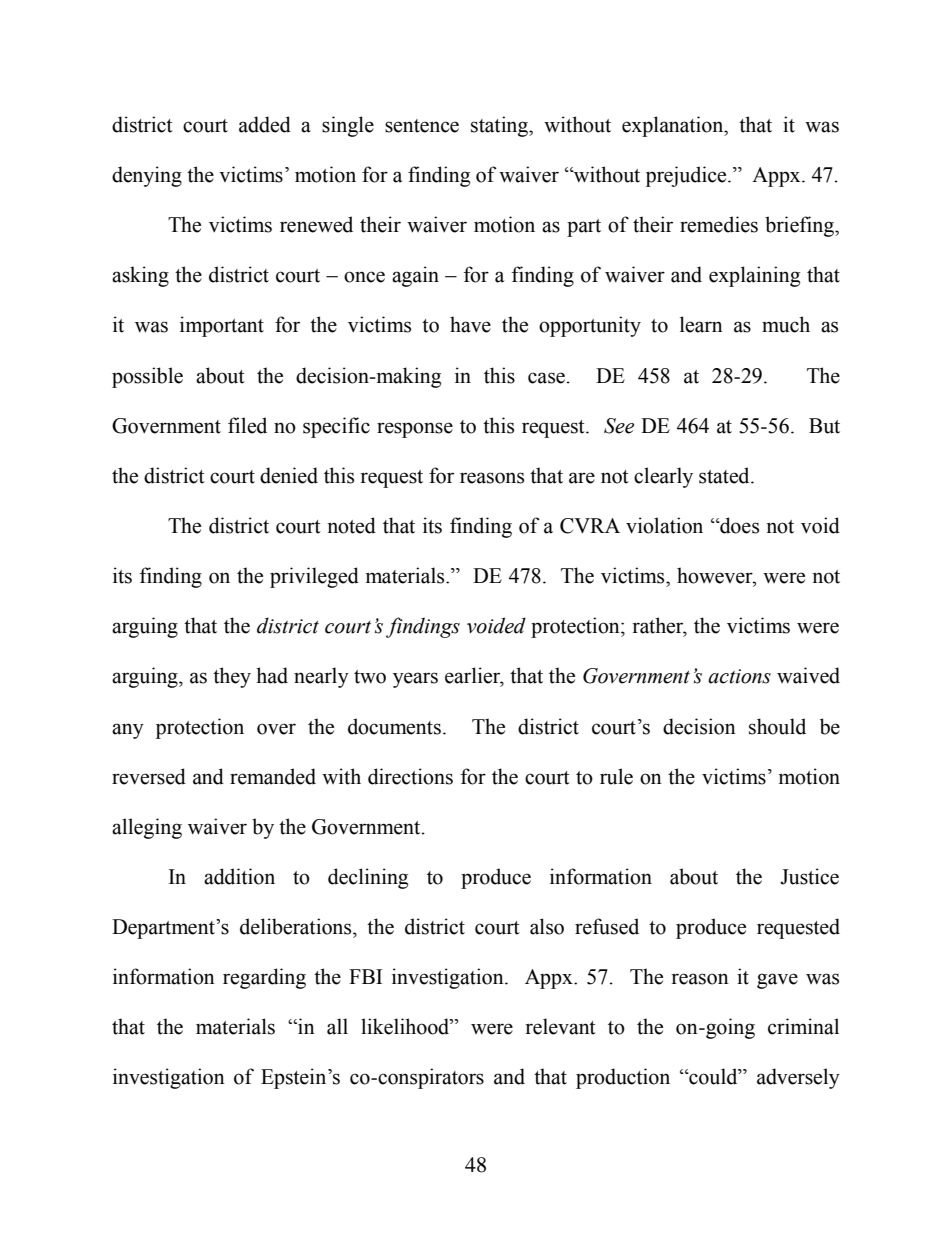 The width and height of the document is (952, 1233). What do you see at coordinates (687, 176) in the document?
I see `prejudice` at bounding box center [687, 176].
